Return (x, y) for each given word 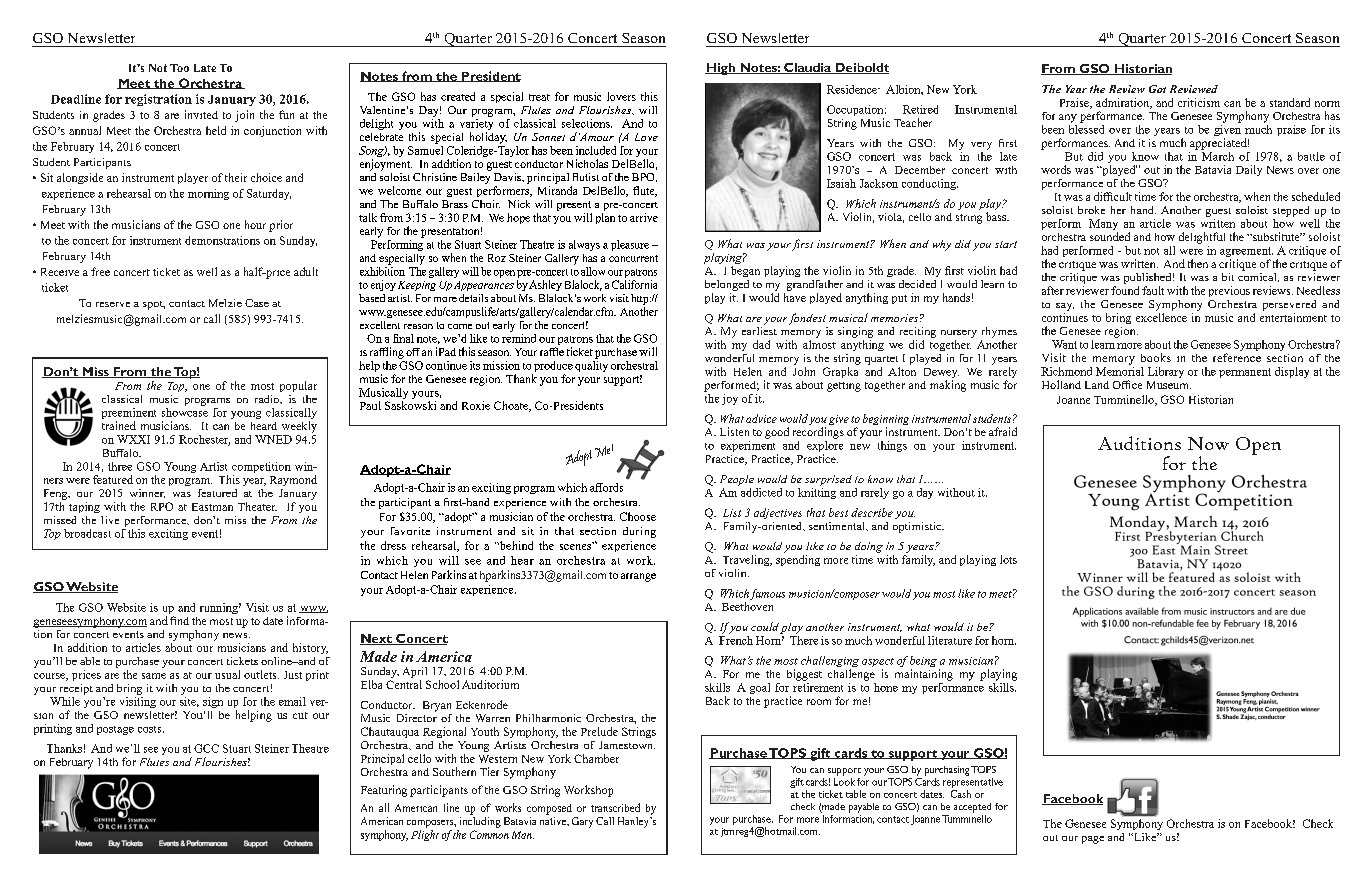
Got (1157, 89)
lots (1008, 559)
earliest (759, 329)
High (721, 69)
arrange (638, 577)
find (179, 620)
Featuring (384, 791)
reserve (113, 304)
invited (201, 114)
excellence (1161, 317)
